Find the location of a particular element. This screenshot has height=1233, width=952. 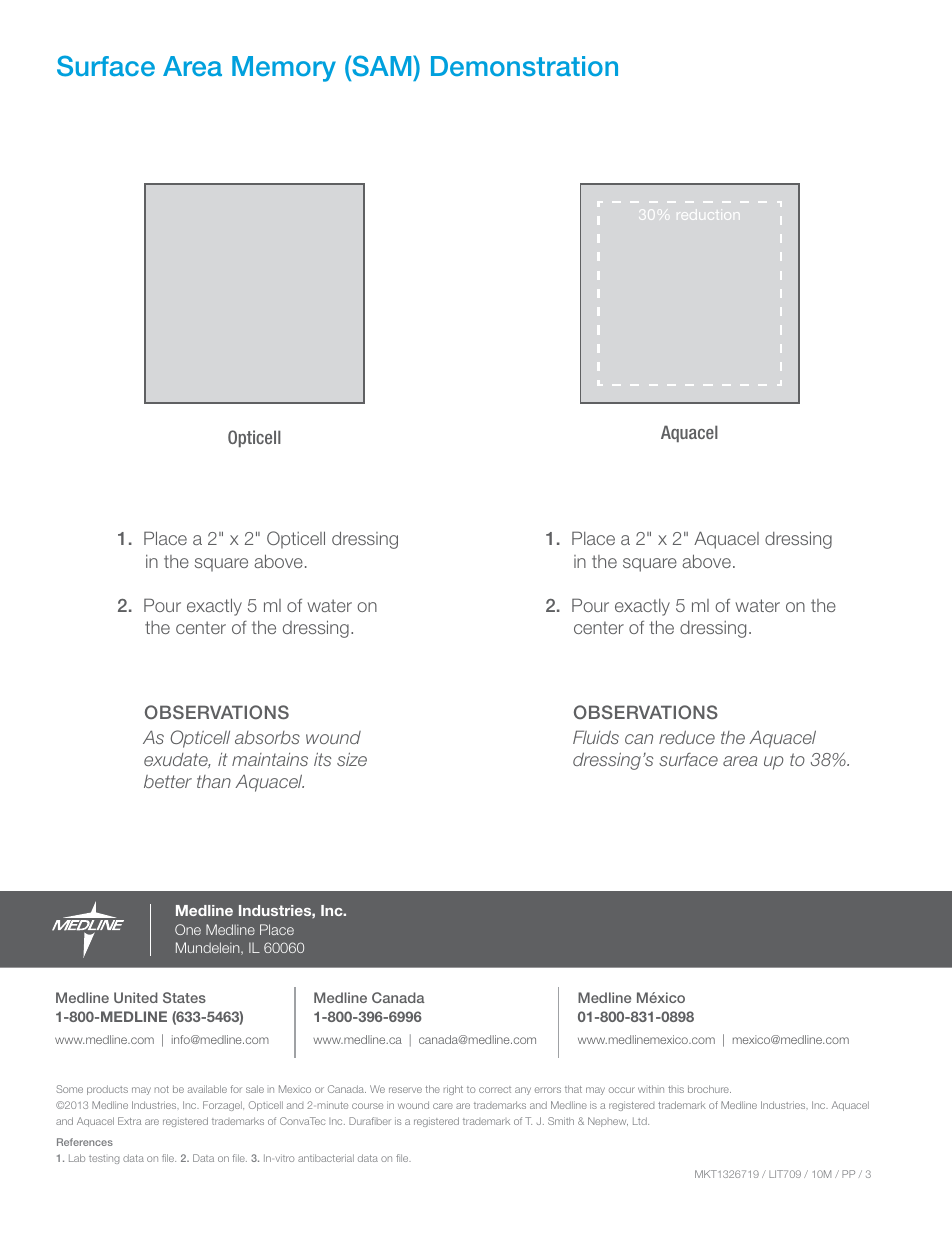

reduce is located at coordinates (687, 737).
